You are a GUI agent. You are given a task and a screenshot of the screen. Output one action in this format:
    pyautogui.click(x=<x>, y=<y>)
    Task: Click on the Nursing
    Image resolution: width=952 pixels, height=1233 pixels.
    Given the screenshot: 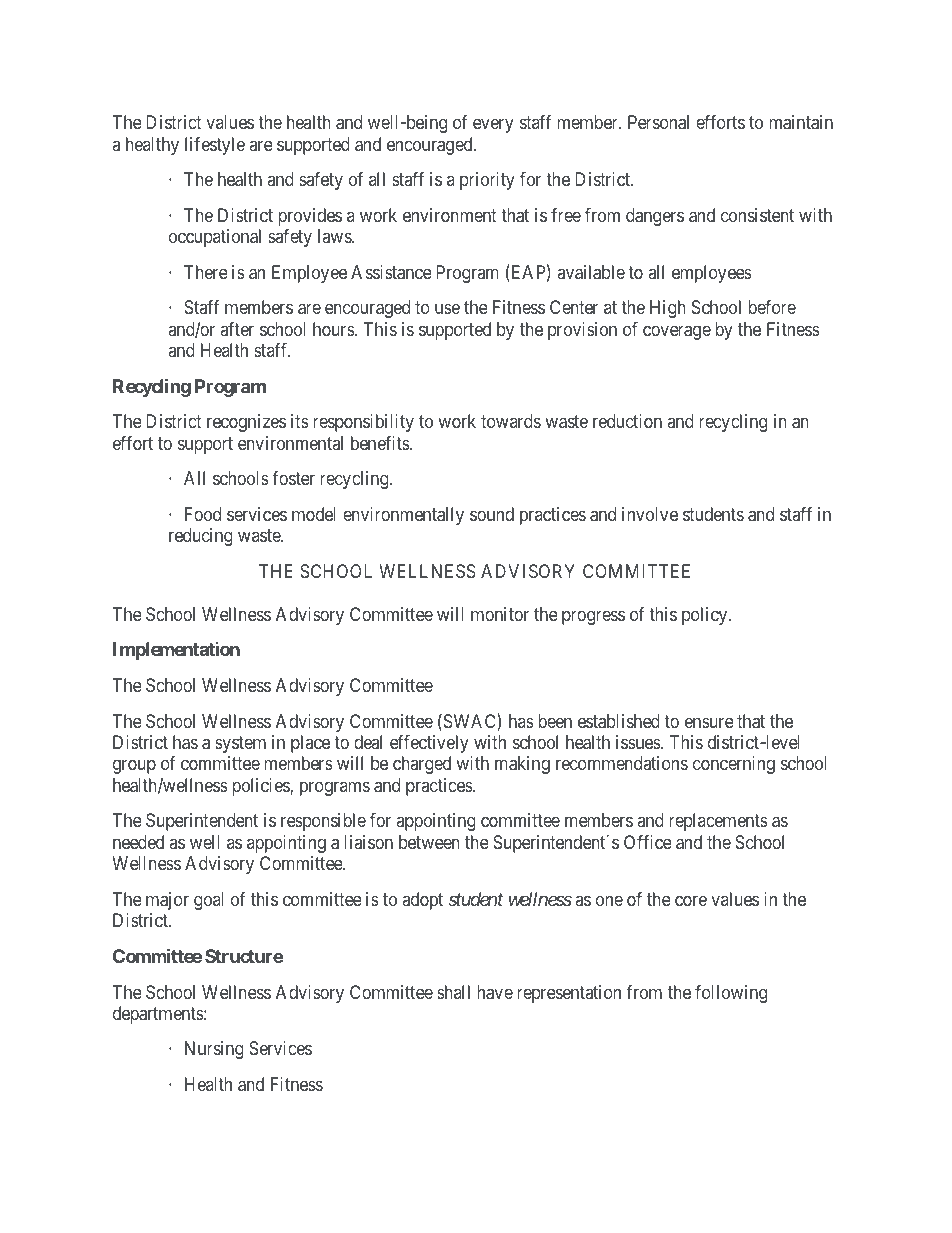 What is the action you would take?
    pyautogui.click(x=214, y=1050)
